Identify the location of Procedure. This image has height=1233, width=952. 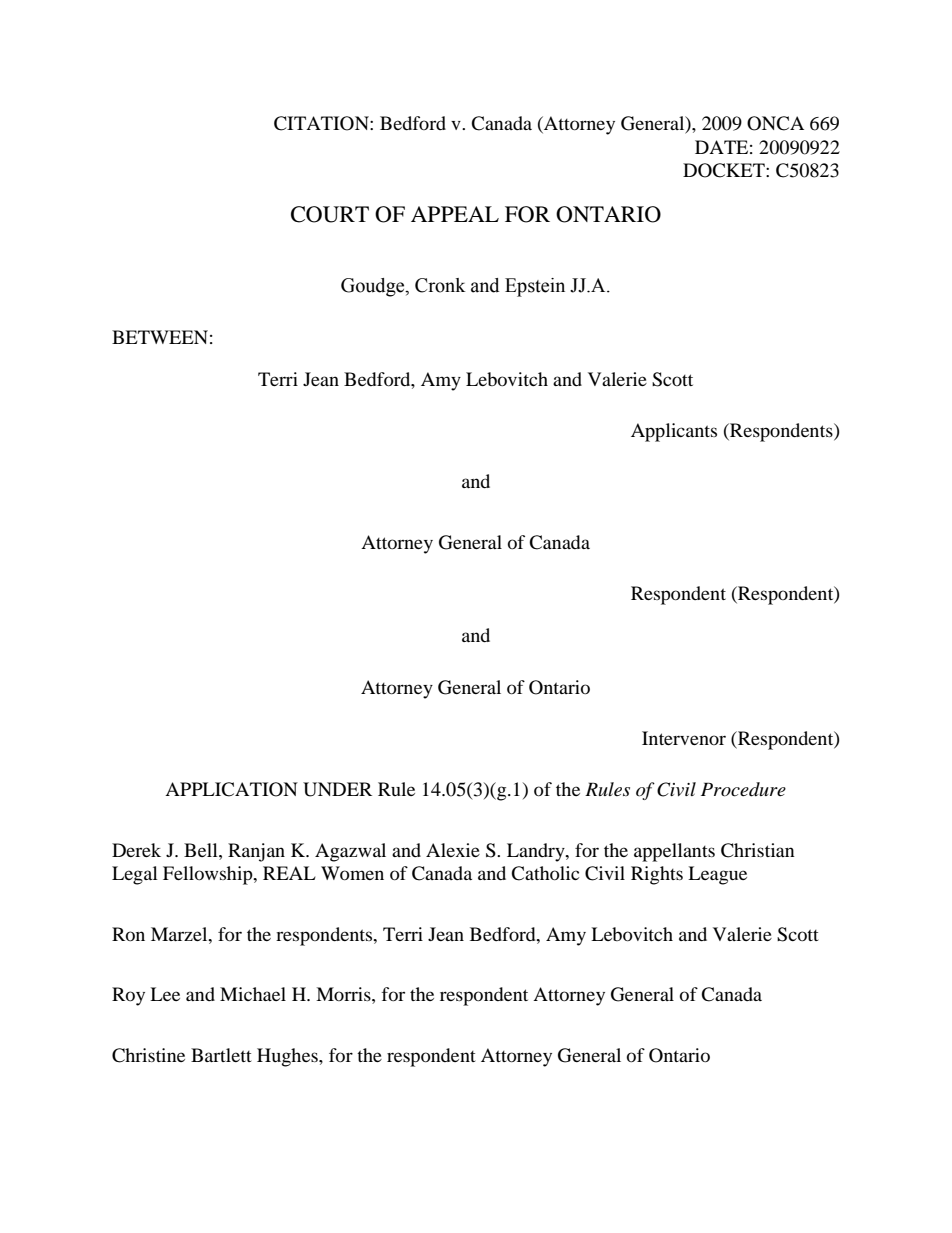
(743, 789).
